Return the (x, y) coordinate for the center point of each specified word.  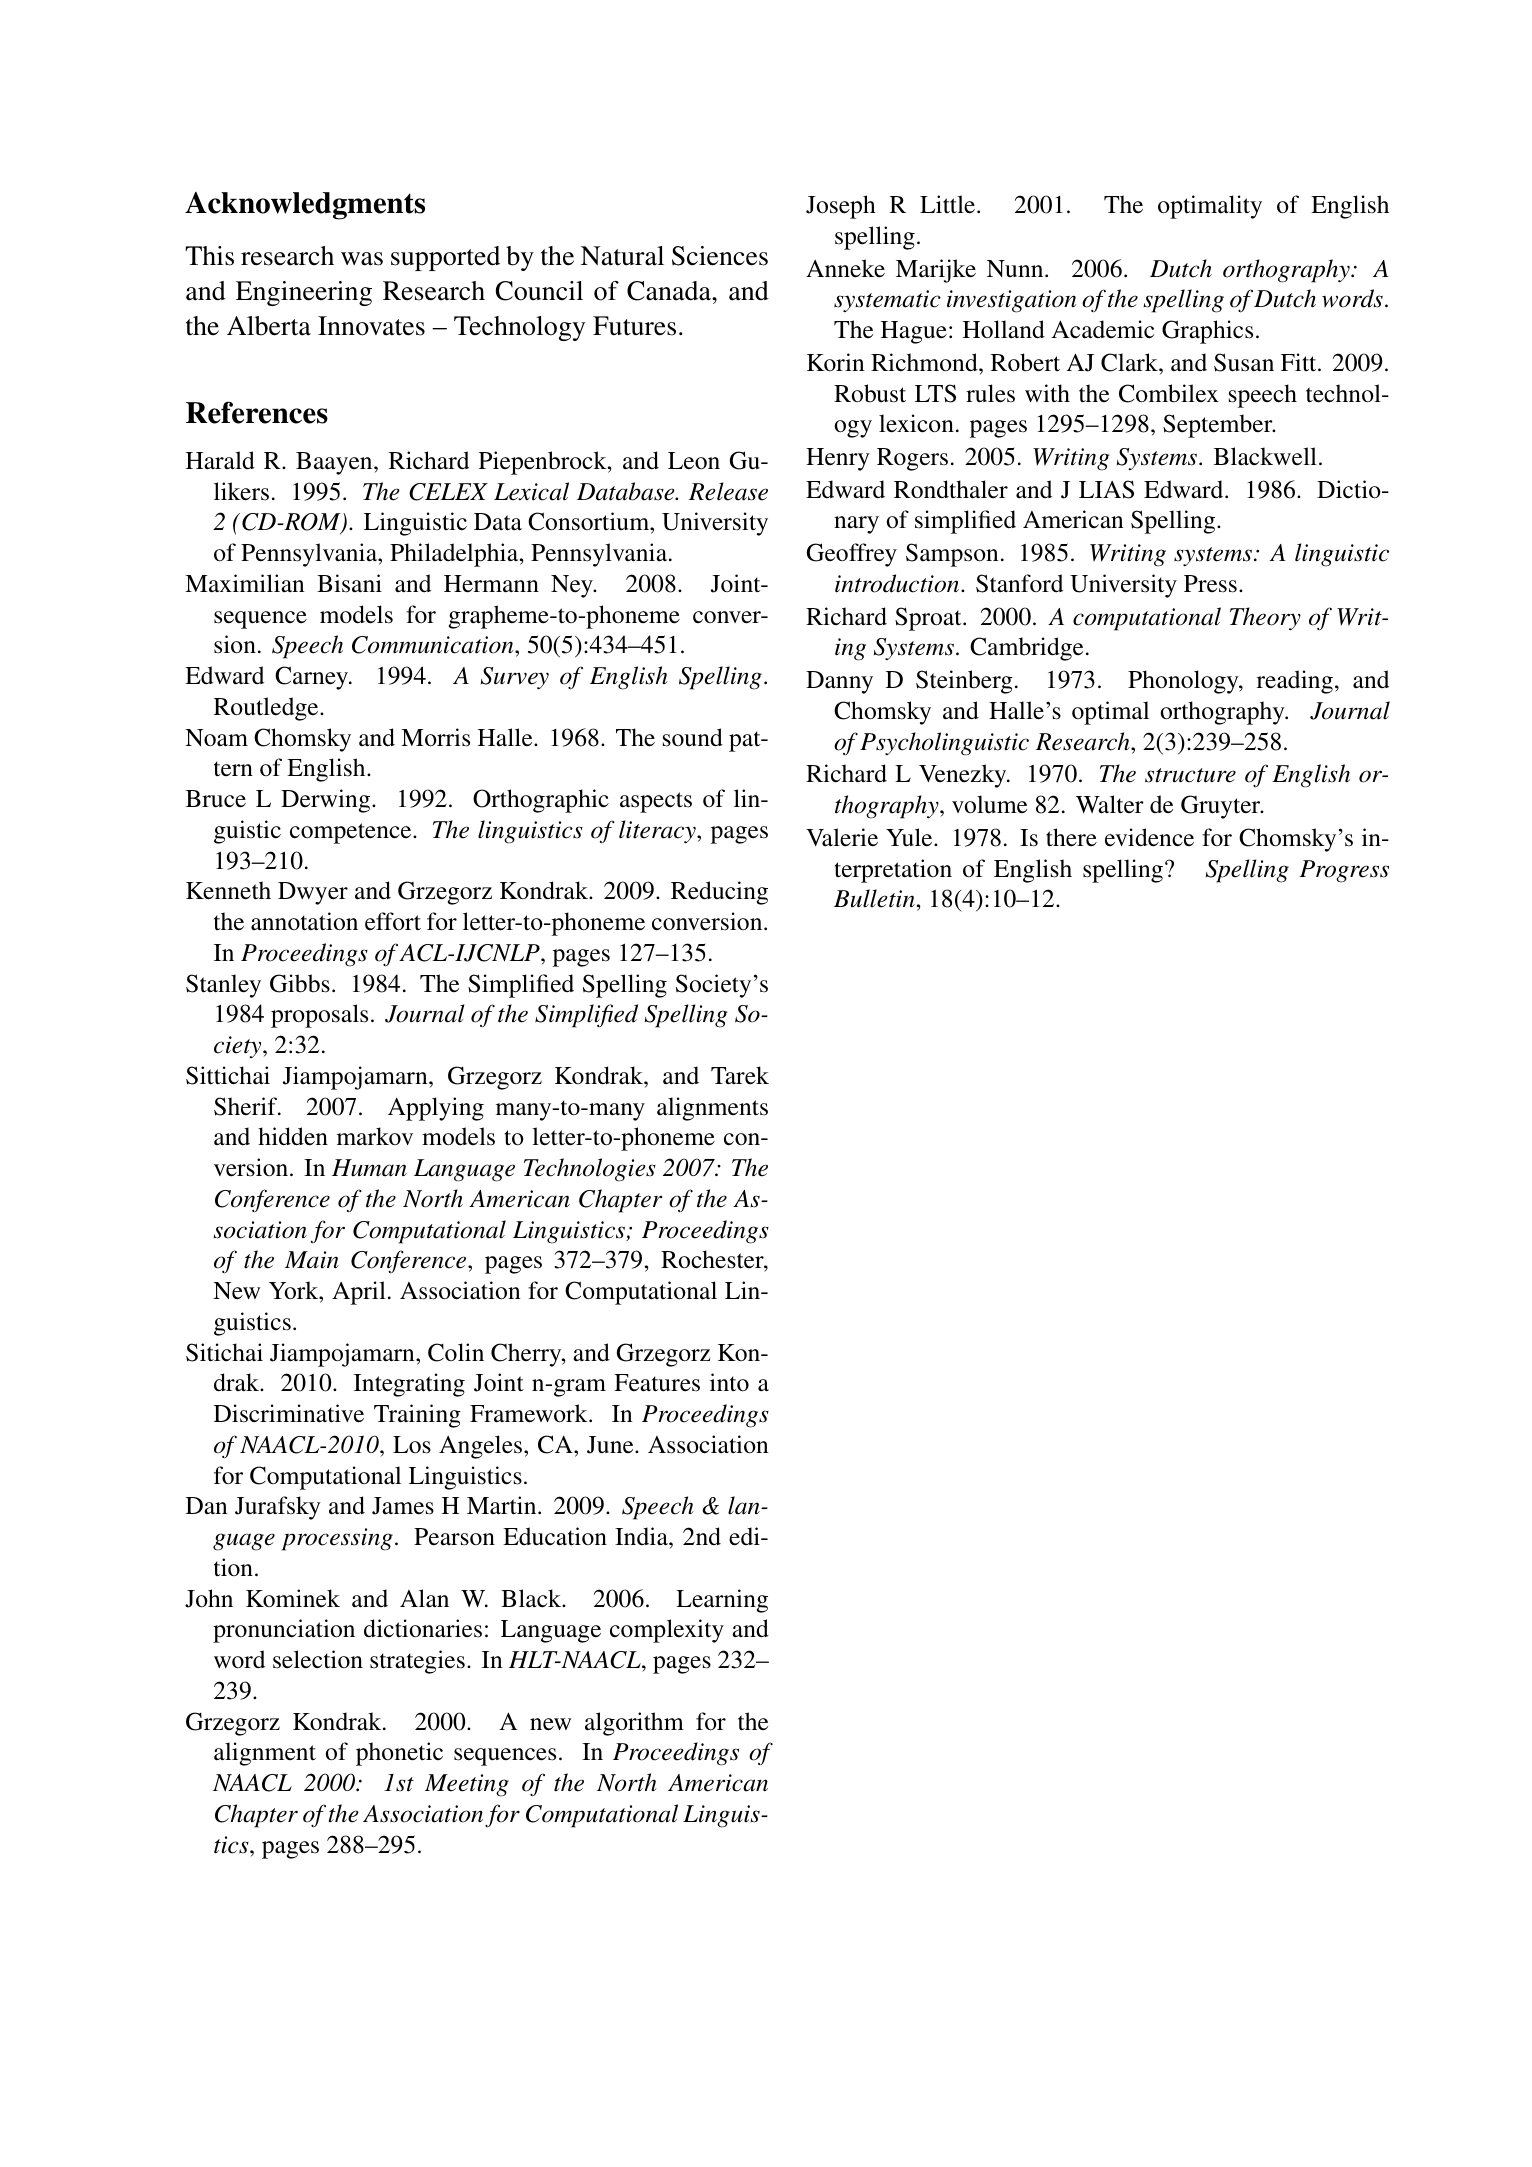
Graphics (1207, 332)
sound (693, 737)
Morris (435, 737)
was (362, 259)
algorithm (634, 1724)
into (729, 1382)
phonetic (399, 1754)
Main (312, 1260)
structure (1190, 775)
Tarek (740, 1075)
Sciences (720, 256)
